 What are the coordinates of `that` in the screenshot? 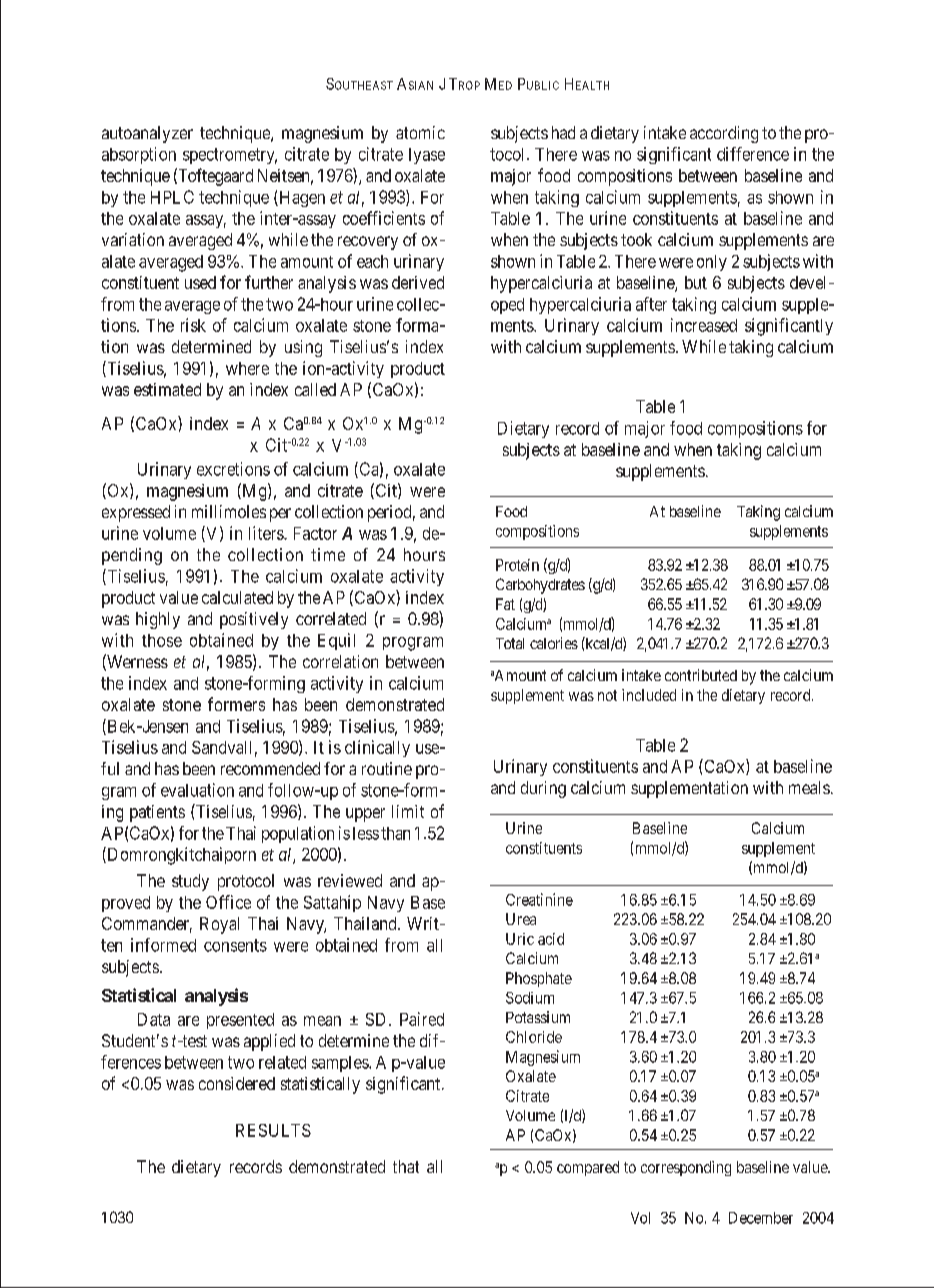 It's located at (406, 1166).
